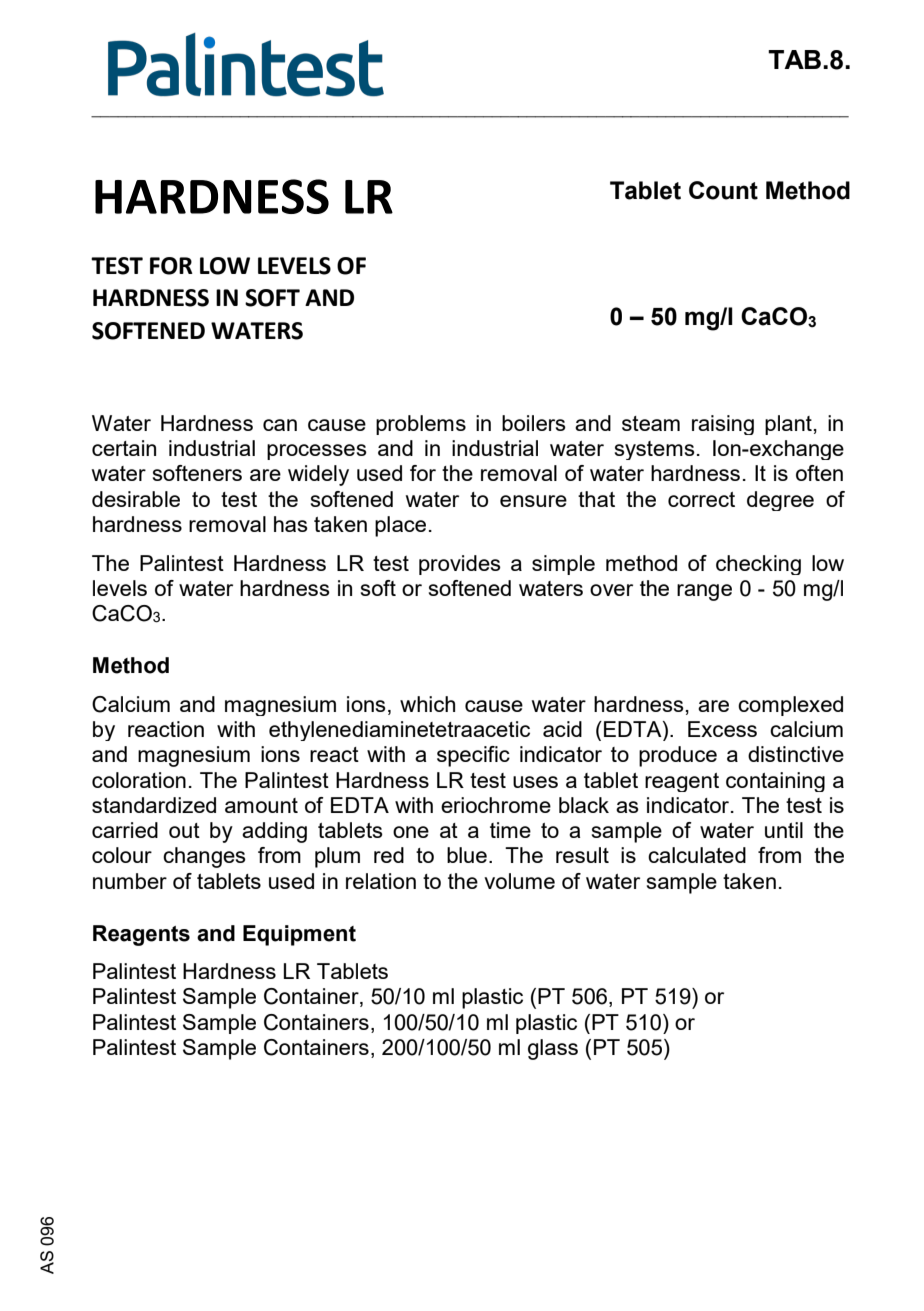 The width and height of the screenshot is (924, 1311). I want to click on provides, so click(460, 565).
